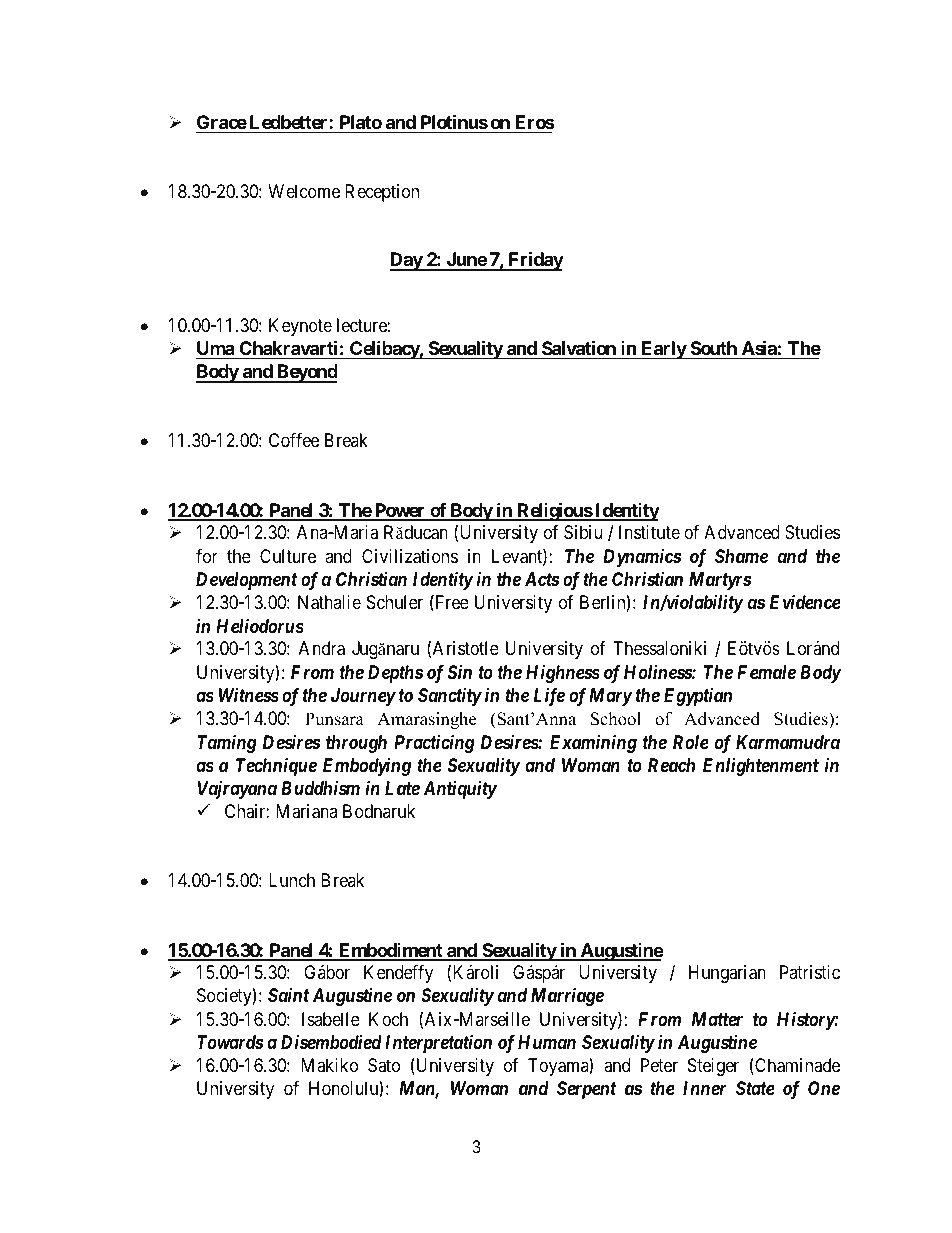 Image resolution: width=952 pixels, height=1233 pixels. Describe the element at coordinates (304, 191) in the page. I see `Welcome` at that location.
